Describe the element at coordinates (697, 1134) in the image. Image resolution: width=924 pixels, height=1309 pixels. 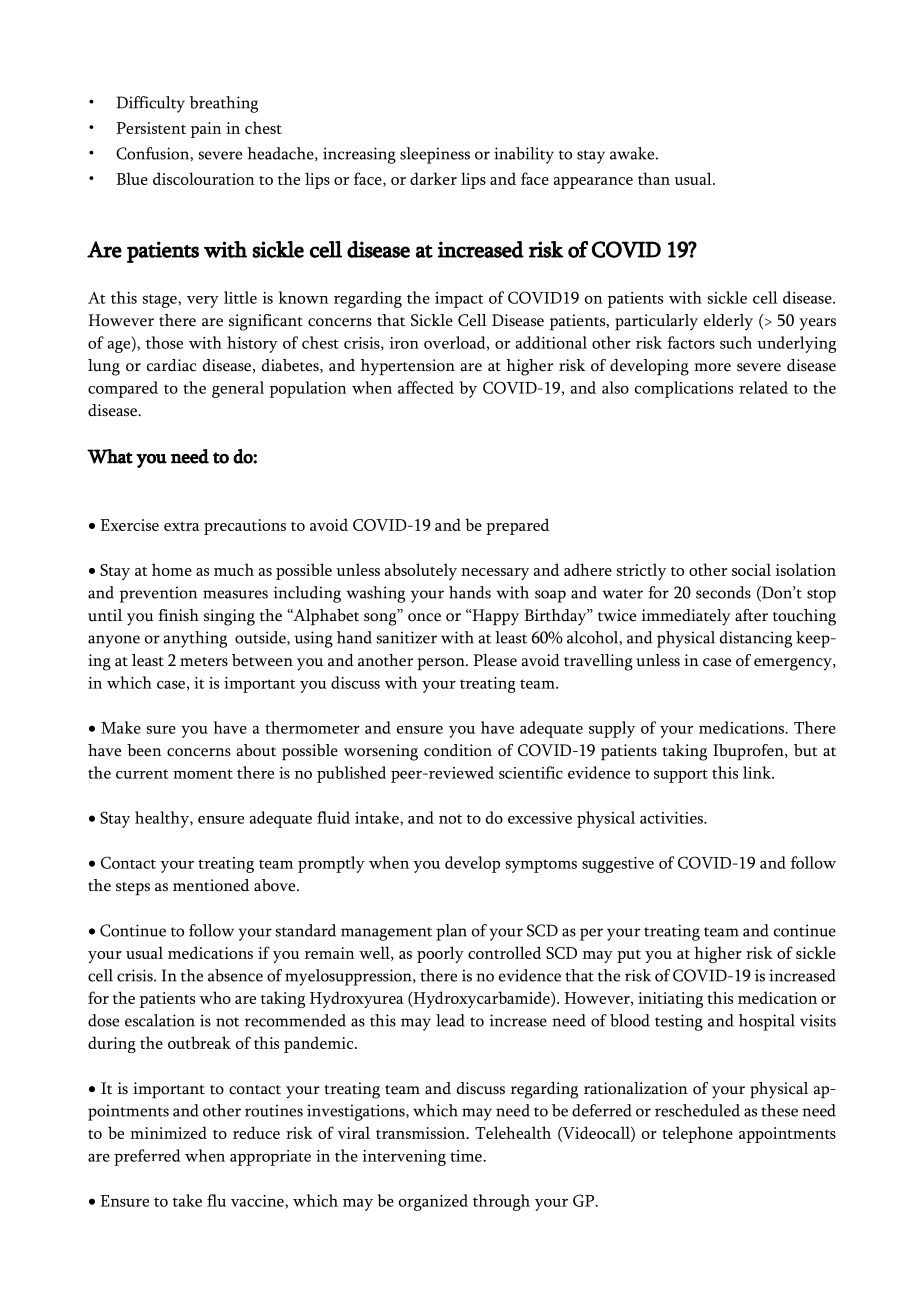
I see `telephone` at that location.
